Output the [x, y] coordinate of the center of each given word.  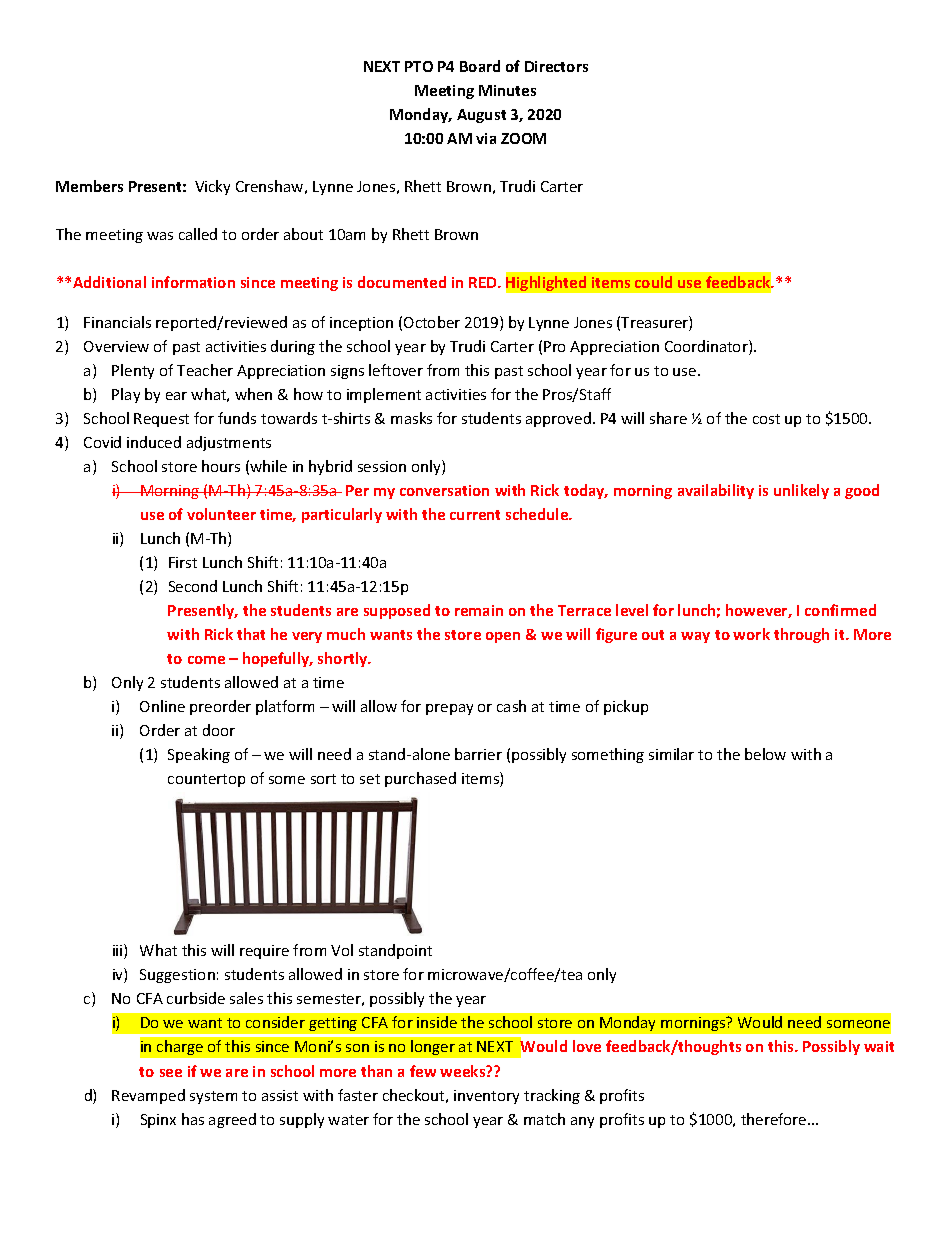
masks [411, 418]
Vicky [212, 187]
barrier [478, 754]
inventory [486, 1097]
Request [161, 420]
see [171, 1073]
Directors [556, 66]
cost [766, 419]
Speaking [199, 755]
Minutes [507, 90]
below [765, 754]
